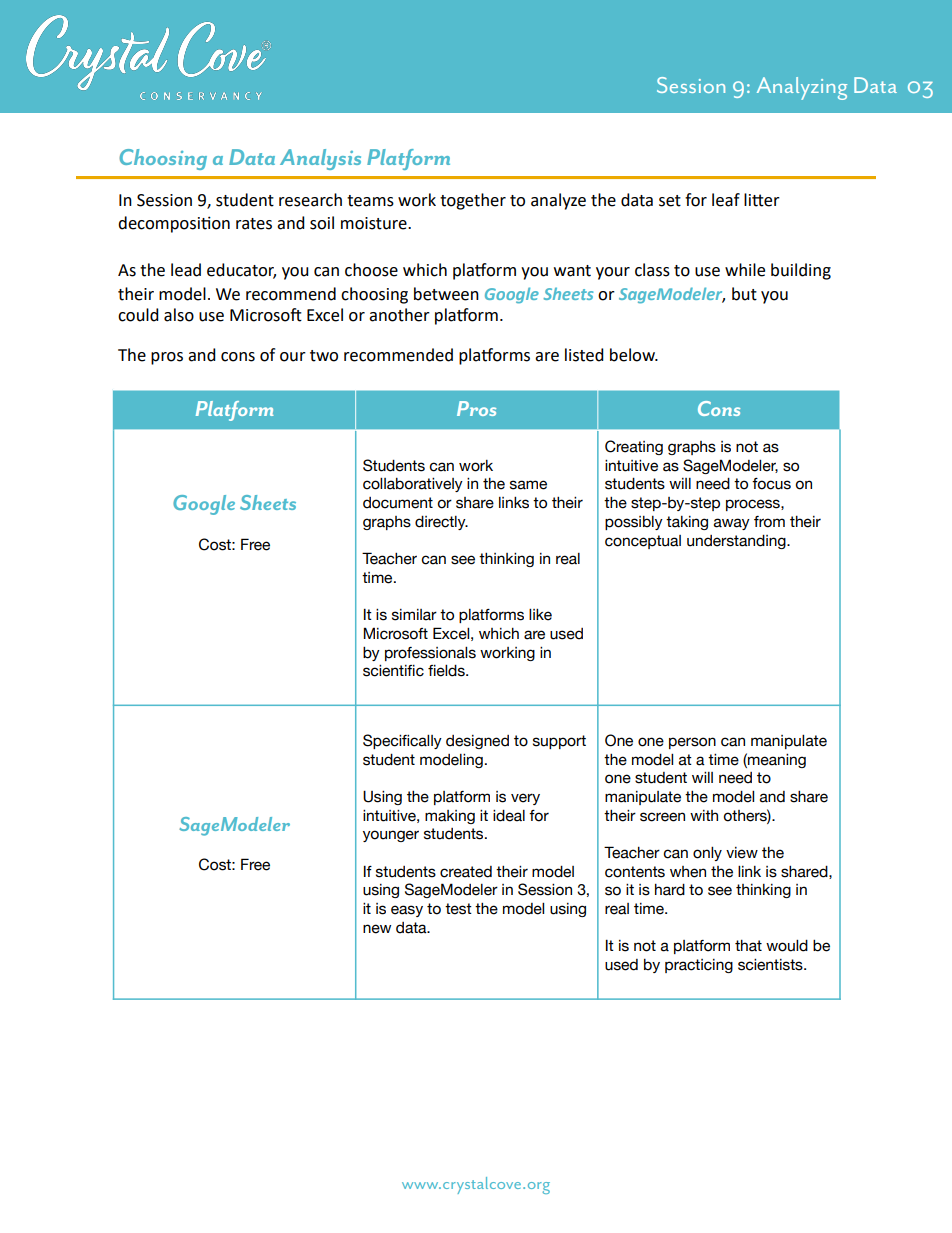  Describe the element at coordinates (802, 88) in the document. I see `Analyzing` at that location.
